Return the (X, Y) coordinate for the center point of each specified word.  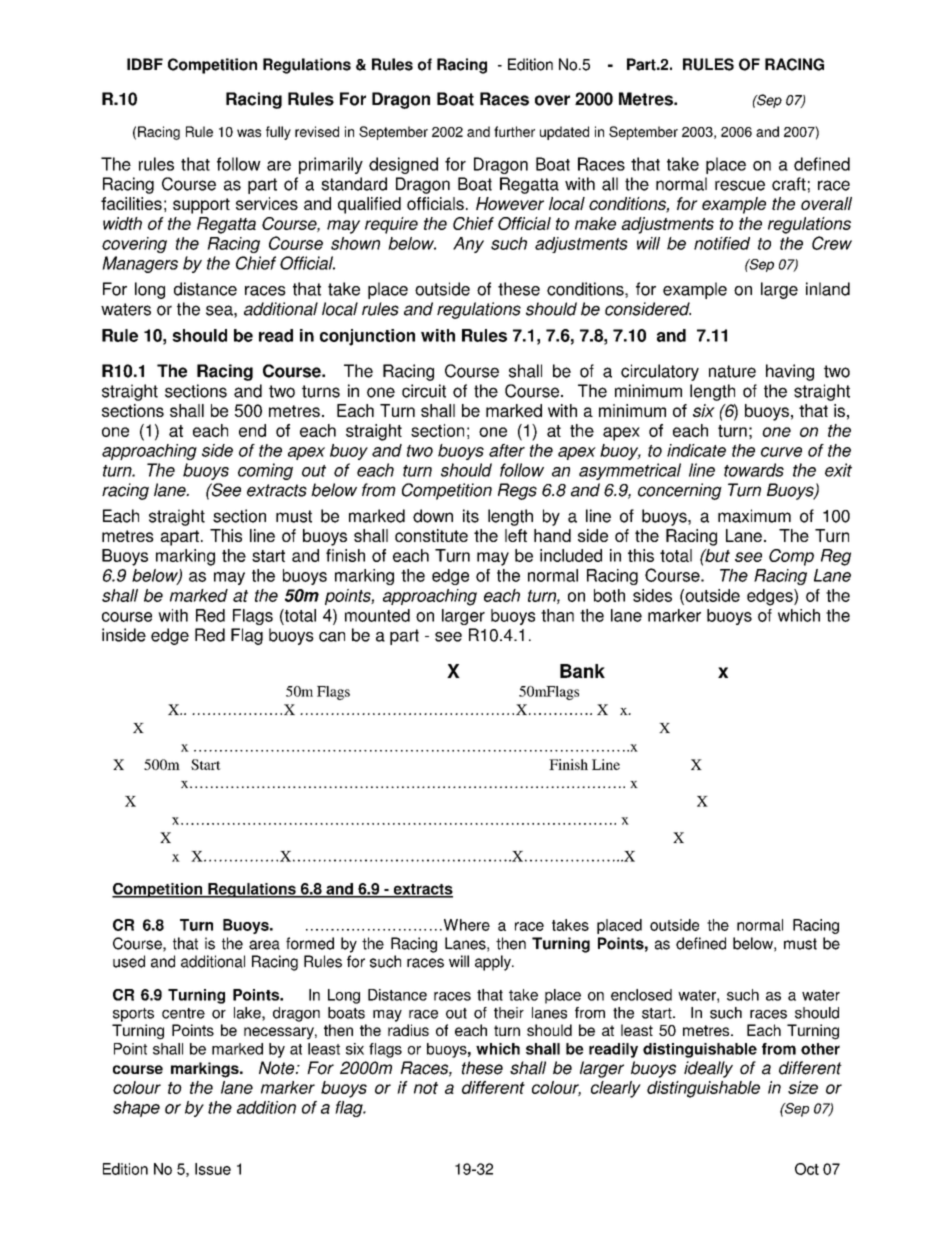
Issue (213, 1169)
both (609, 595)
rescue (740, 185)
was (249, 133)
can (332, 637)
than (557, 615)
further (514, 131)
